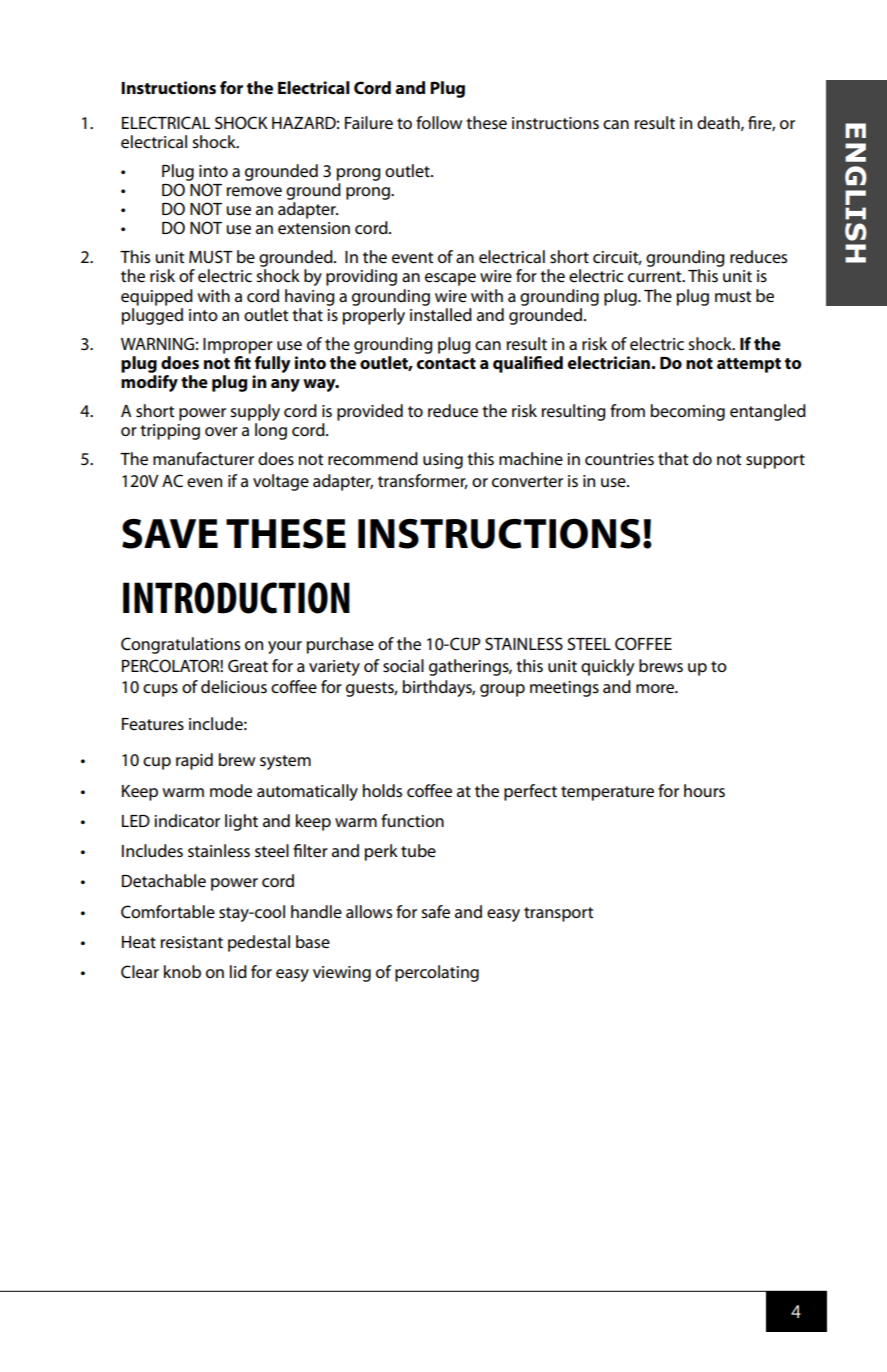 Image resolution: width=887 pixels, height=1372 pixels. What do you see at coordinates (443, 461) in the screenshot?
I see `using` at bounding box center [443, 461].
